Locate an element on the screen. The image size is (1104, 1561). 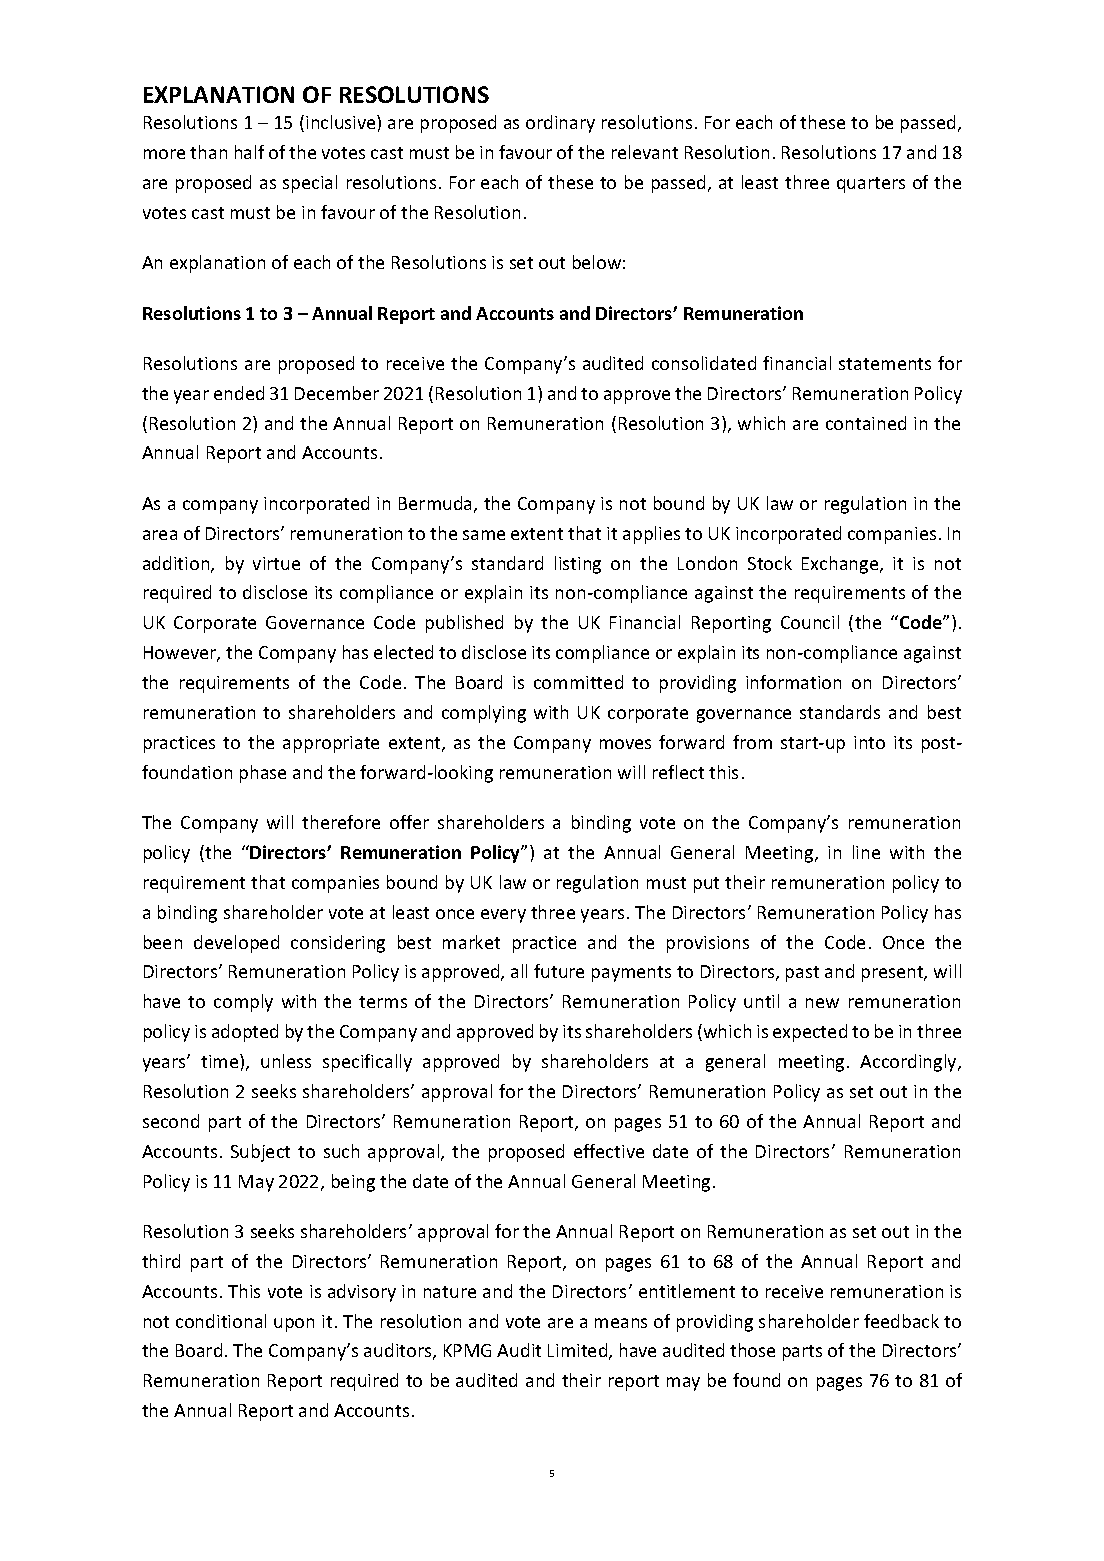
ordinary is located at coordinates (560, 124).
